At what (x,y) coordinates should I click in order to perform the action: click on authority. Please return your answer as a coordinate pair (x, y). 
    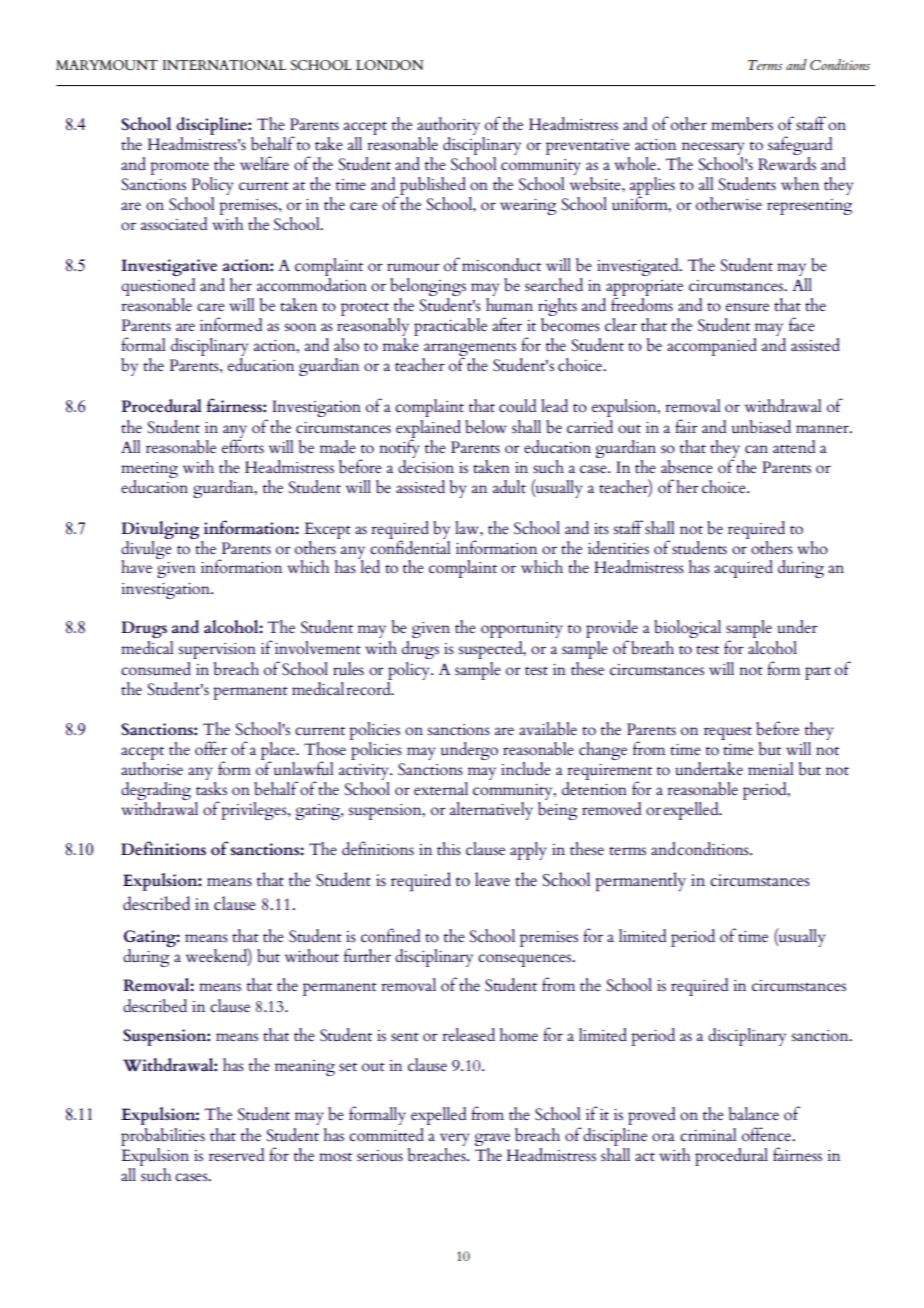
    Looking at the image, I should click on (448, 126).
